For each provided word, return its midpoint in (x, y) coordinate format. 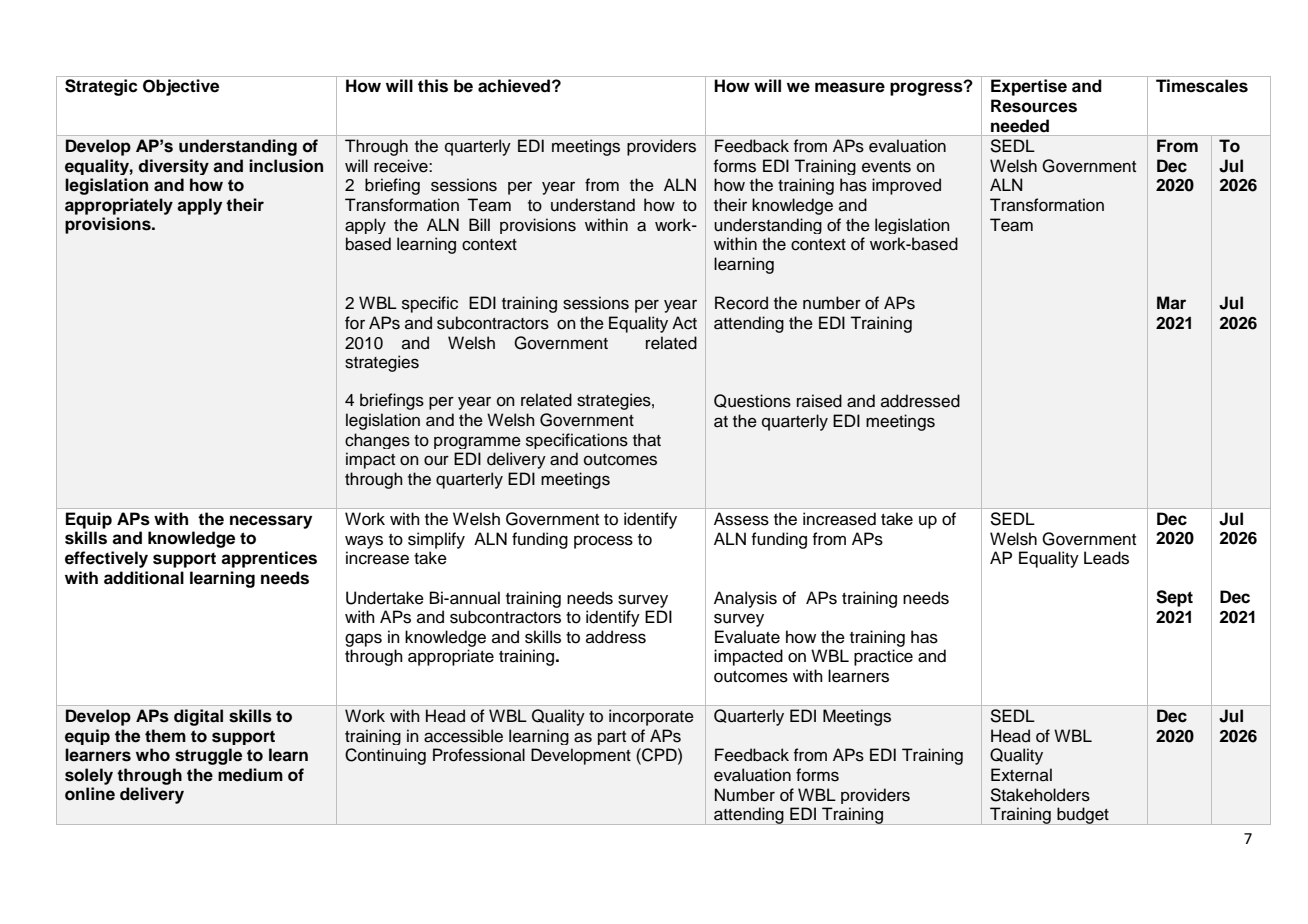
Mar (1171, 302)
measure (850, 87)
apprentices (269, 559)
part (612, 738)
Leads (1106, 558)
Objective (181, 87)
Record (741, 303)
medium (250, 775)
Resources (1034, 106)
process (603, 542)
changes (377, 441)
